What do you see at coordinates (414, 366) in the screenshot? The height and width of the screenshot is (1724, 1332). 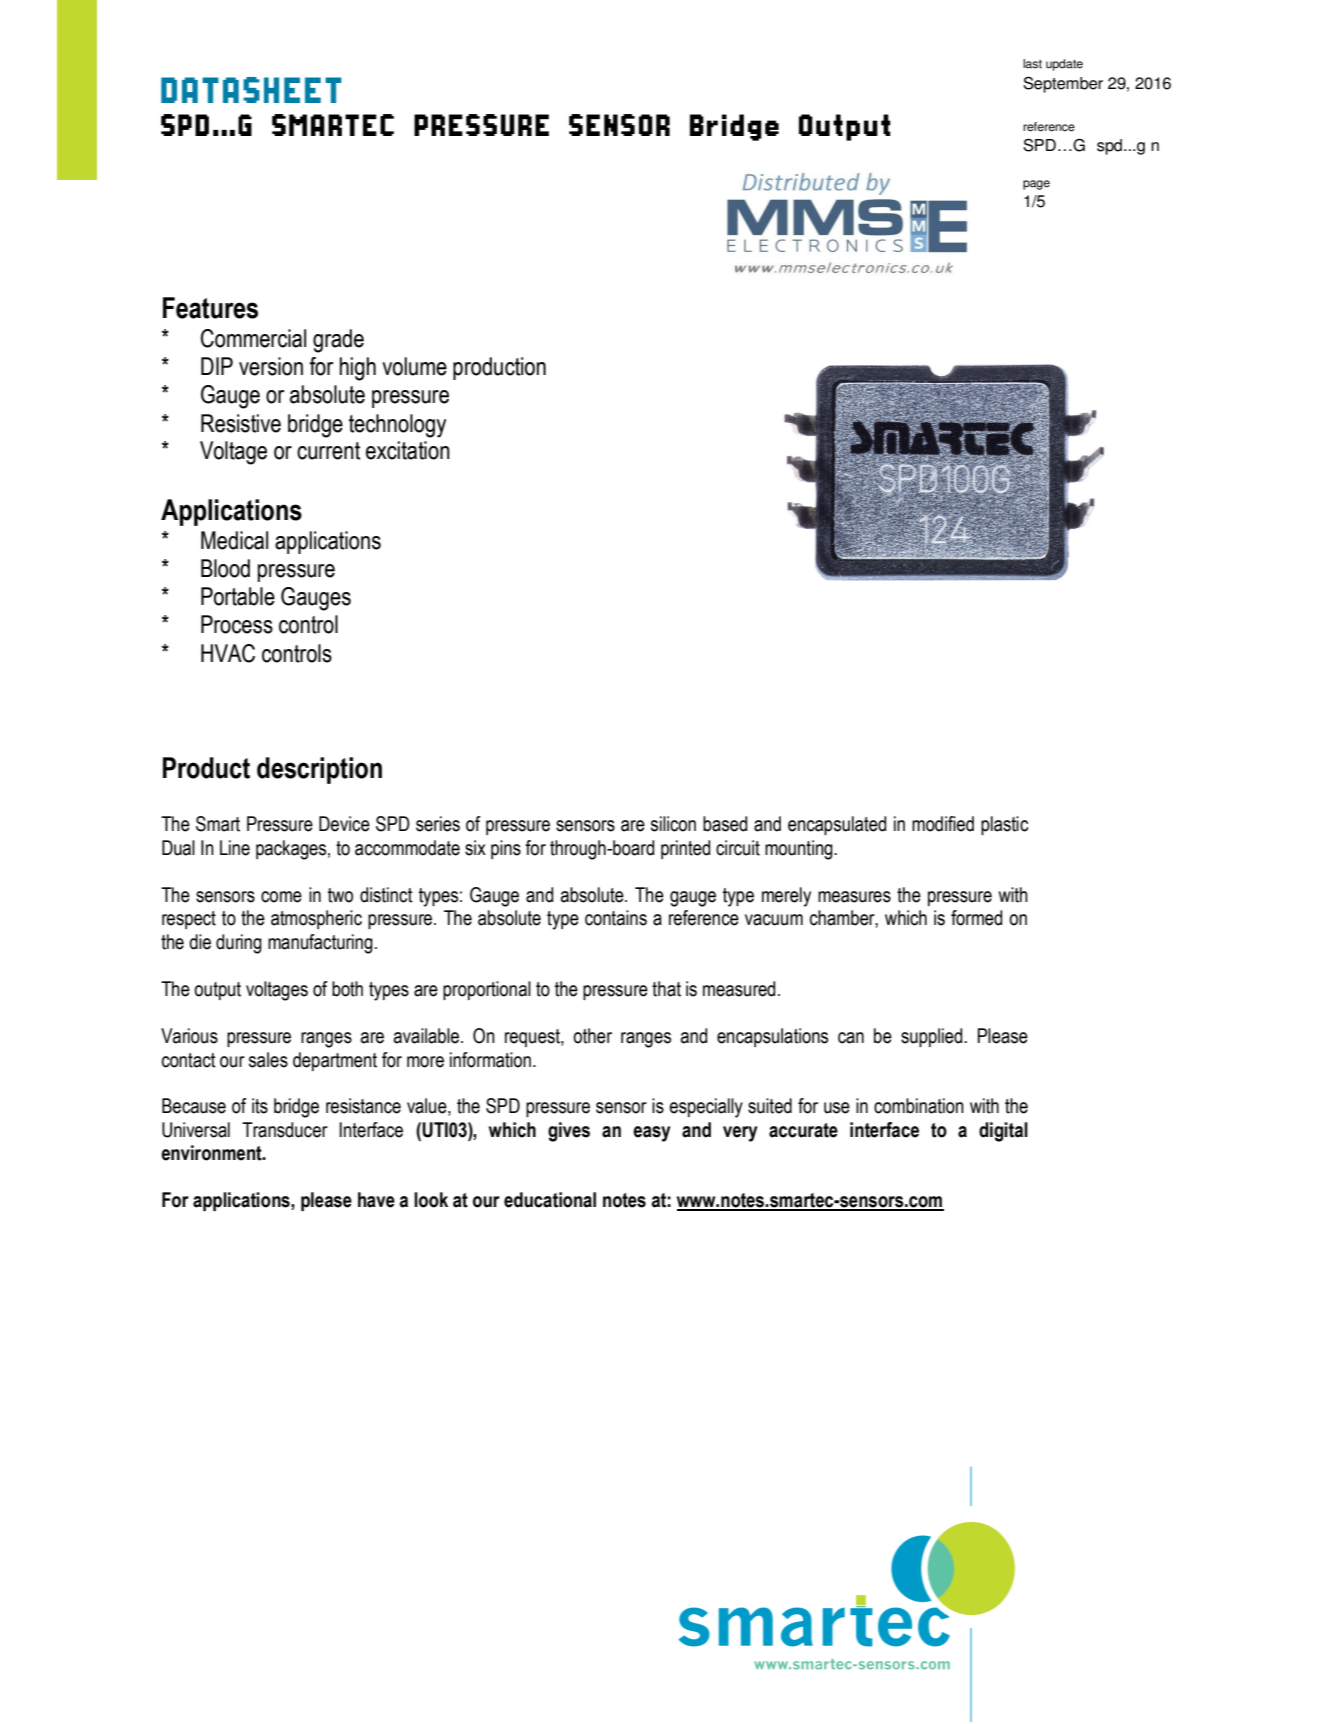 I see `volume` at bounding box center [414, 366].
